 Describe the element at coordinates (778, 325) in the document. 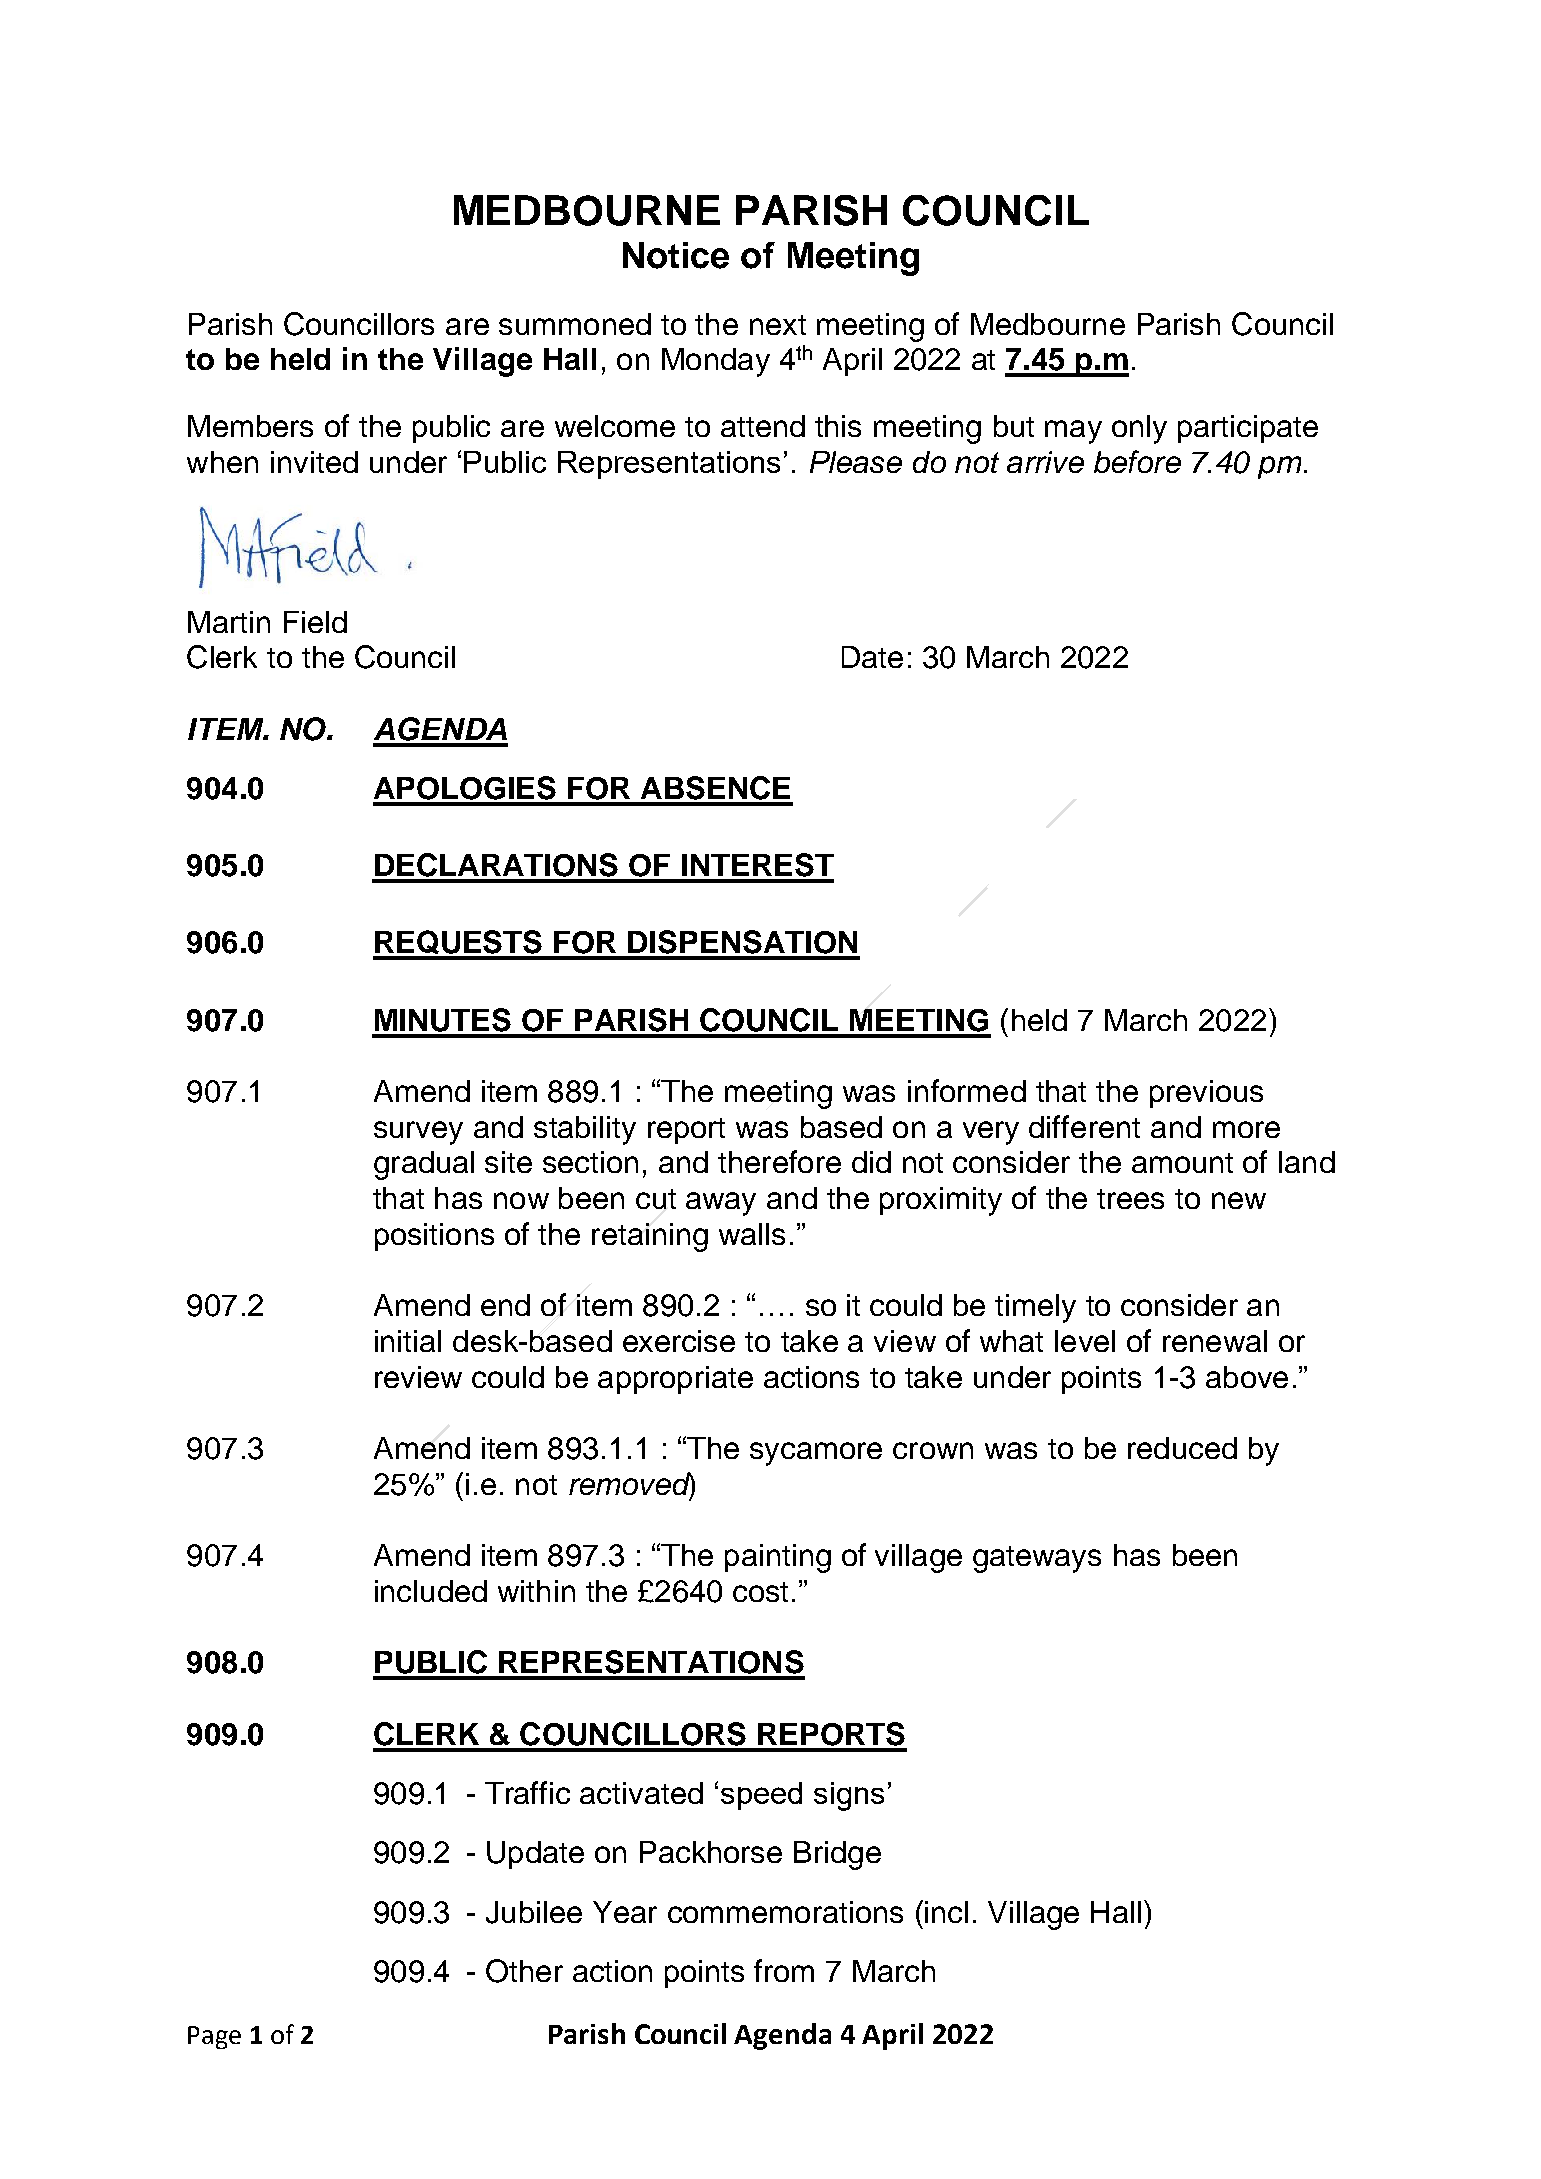

I see `next` at that location.
